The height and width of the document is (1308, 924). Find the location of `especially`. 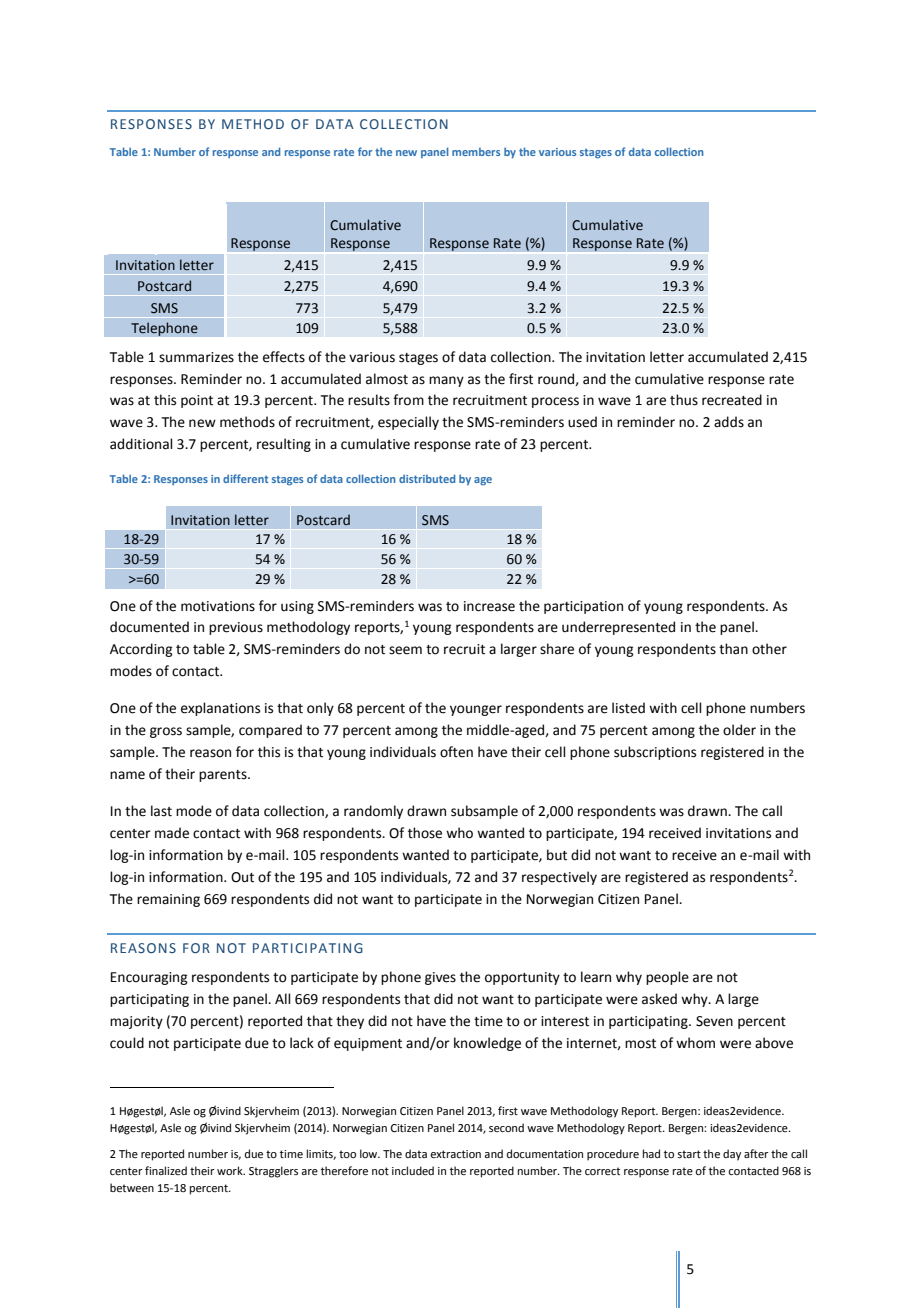

especially is located at coordinates (408, 423).
